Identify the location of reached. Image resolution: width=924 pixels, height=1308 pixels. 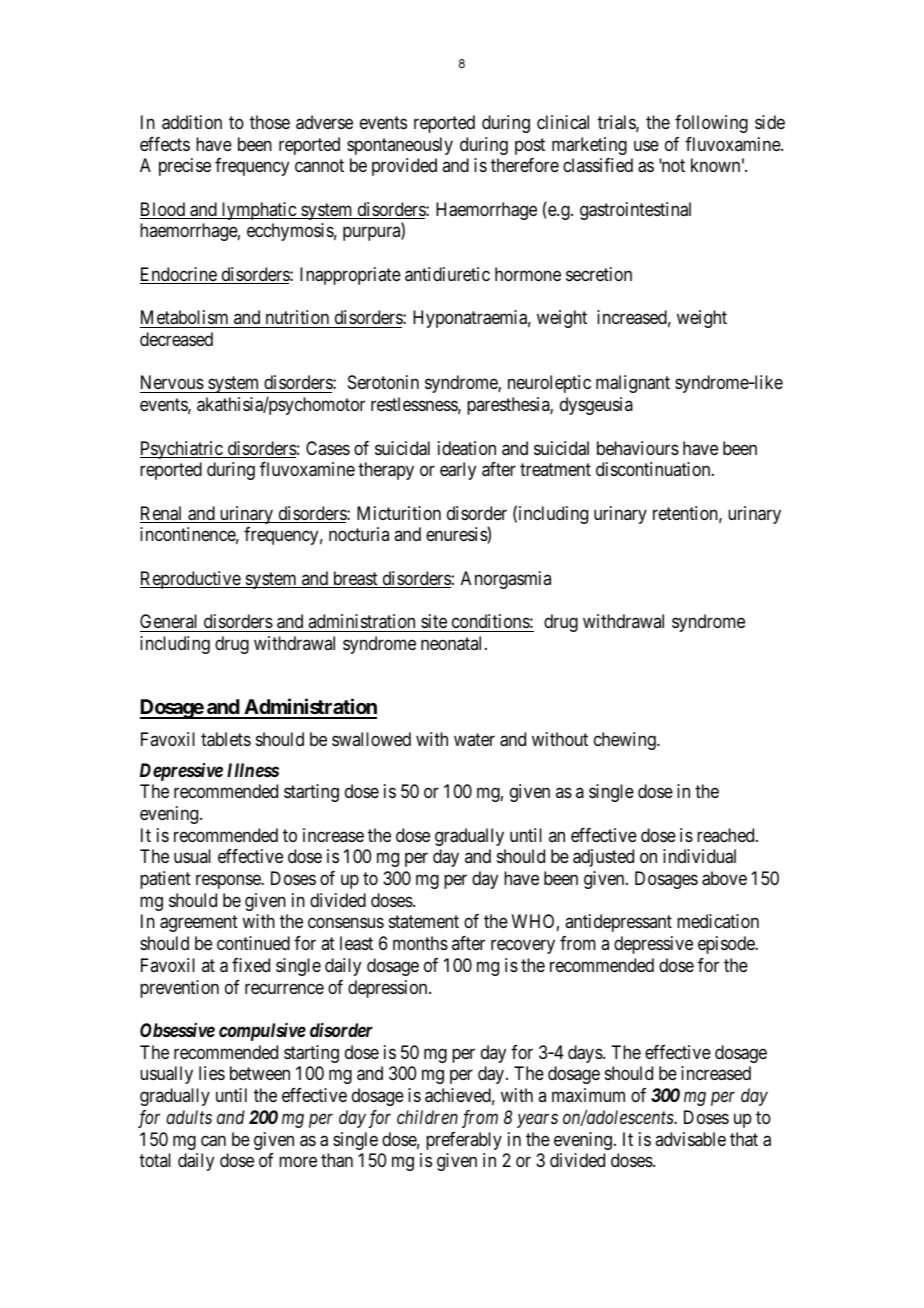
(727, 835).
